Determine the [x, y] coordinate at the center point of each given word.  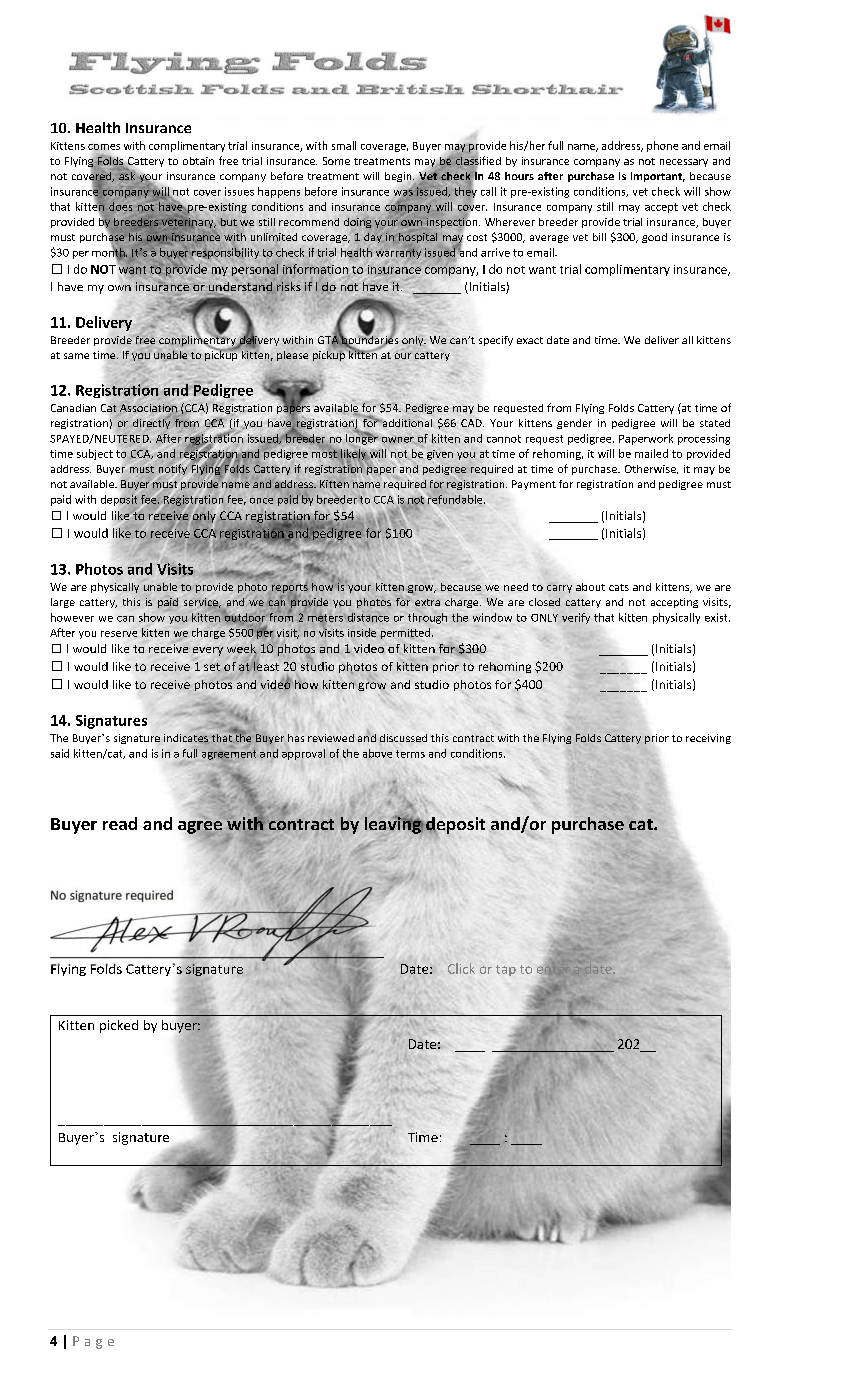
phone [662, 146]
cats [619, 587]
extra [427, 602]
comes [104, 148]
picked [119, 1026]
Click [461, 968]
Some [336, 161]
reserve [119, 634]
